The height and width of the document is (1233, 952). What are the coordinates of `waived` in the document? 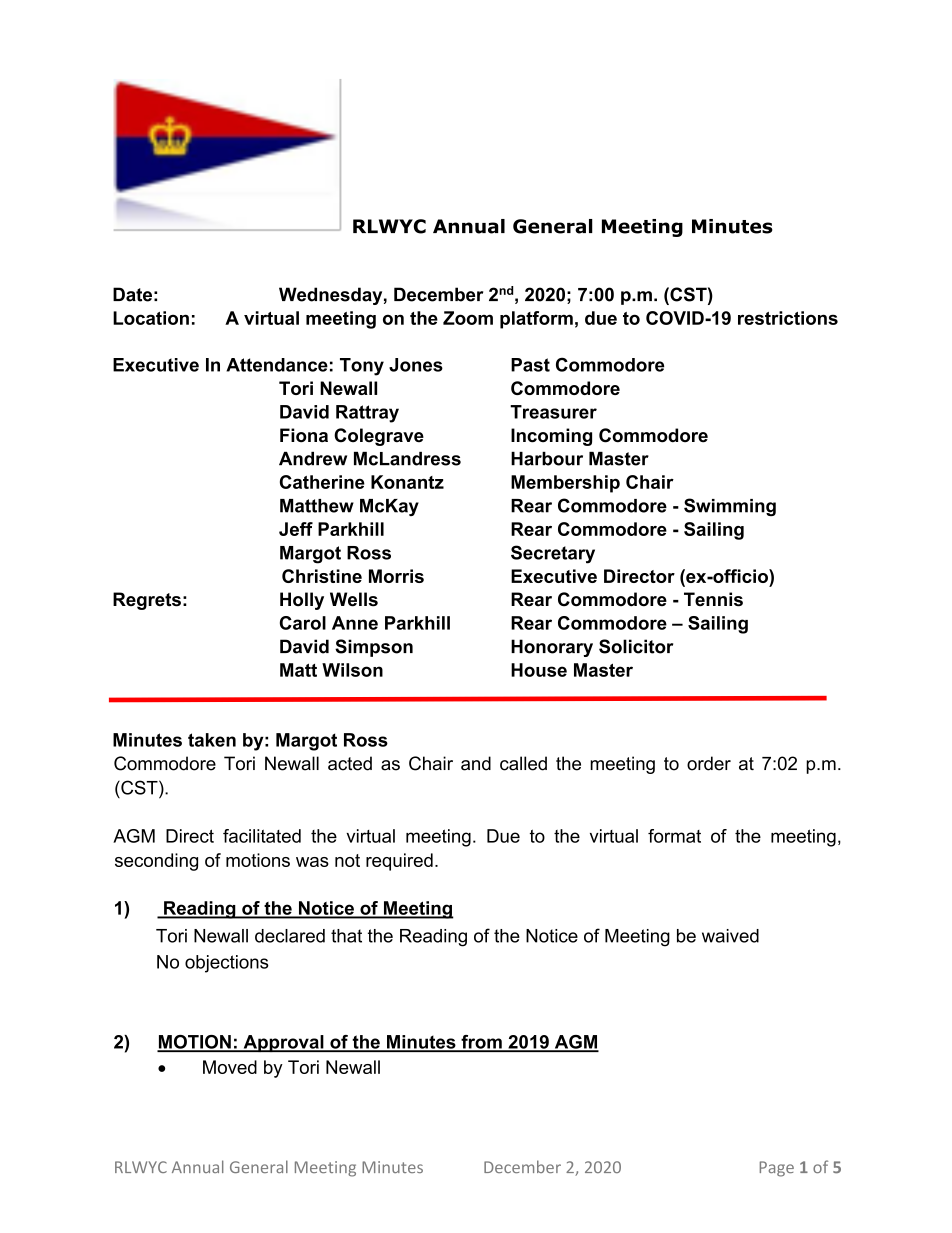 It's located at (730, 936).
